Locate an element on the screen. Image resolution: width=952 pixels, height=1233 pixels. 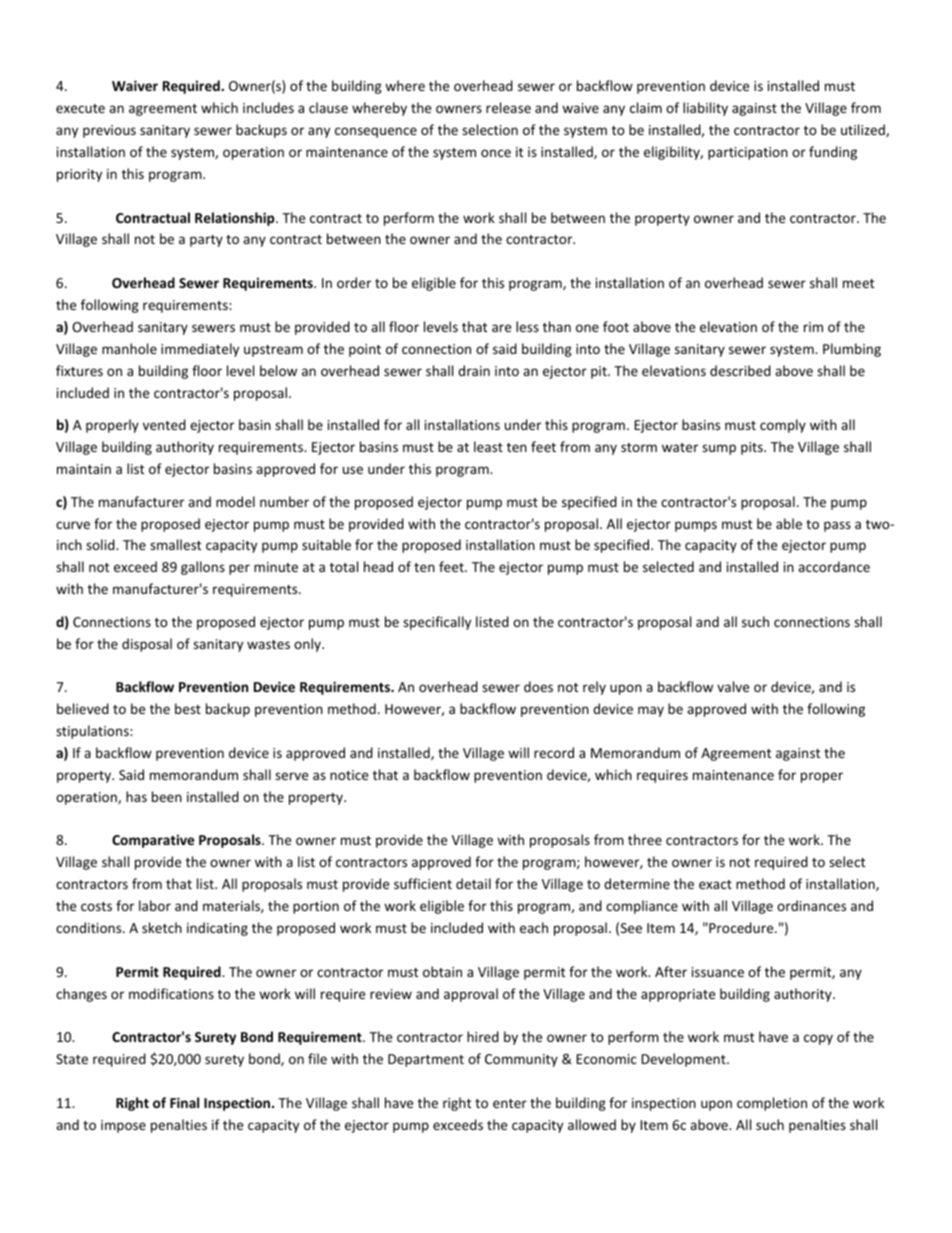
immediately is located at coordinates (200, 350).
